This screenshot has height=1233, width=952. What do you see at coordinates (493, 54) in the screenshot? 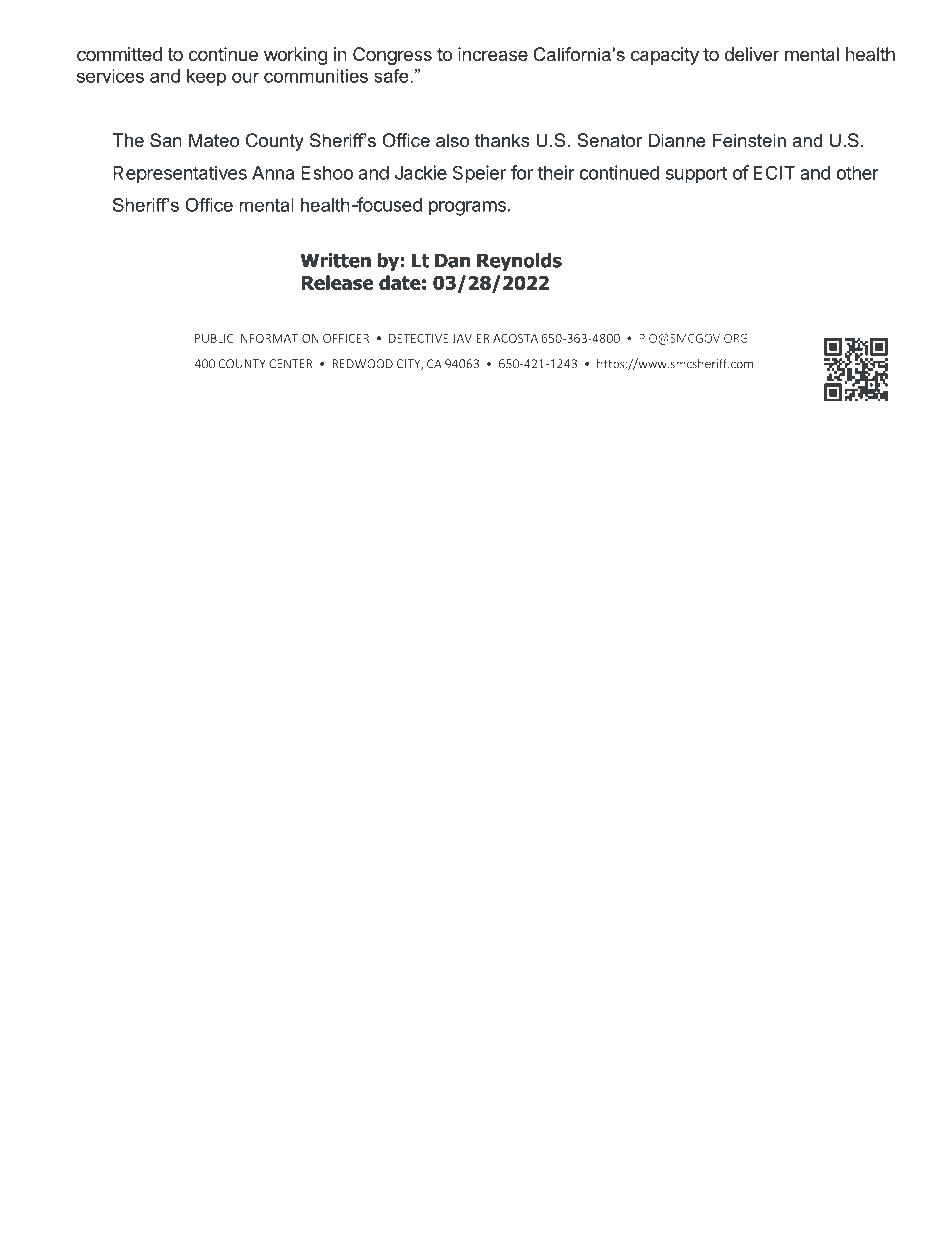
I see `increase` at bounding box center [493, 54].
